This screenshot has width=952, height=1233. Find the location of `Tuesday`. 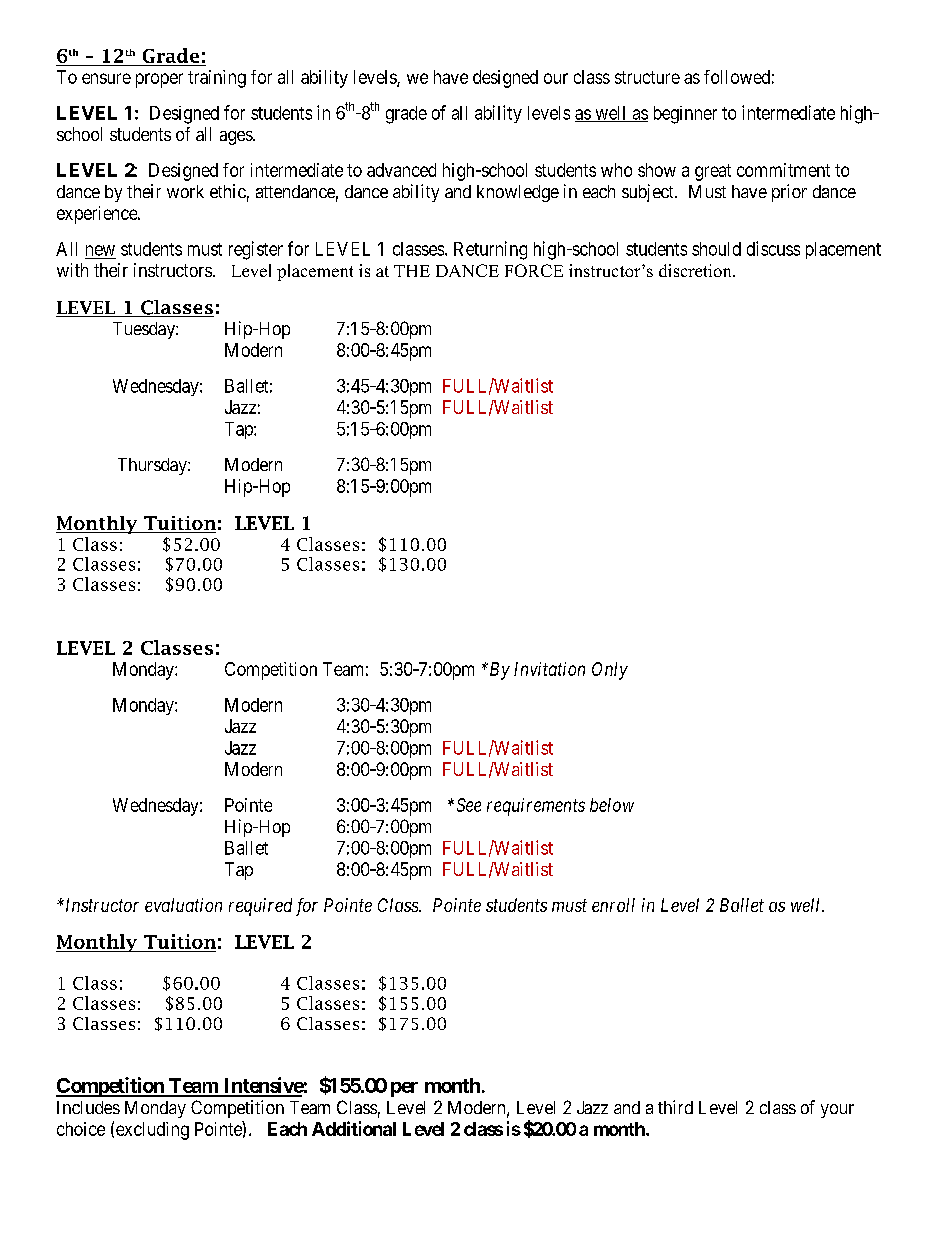

Tuesday is located at coordinates (145, 330).
